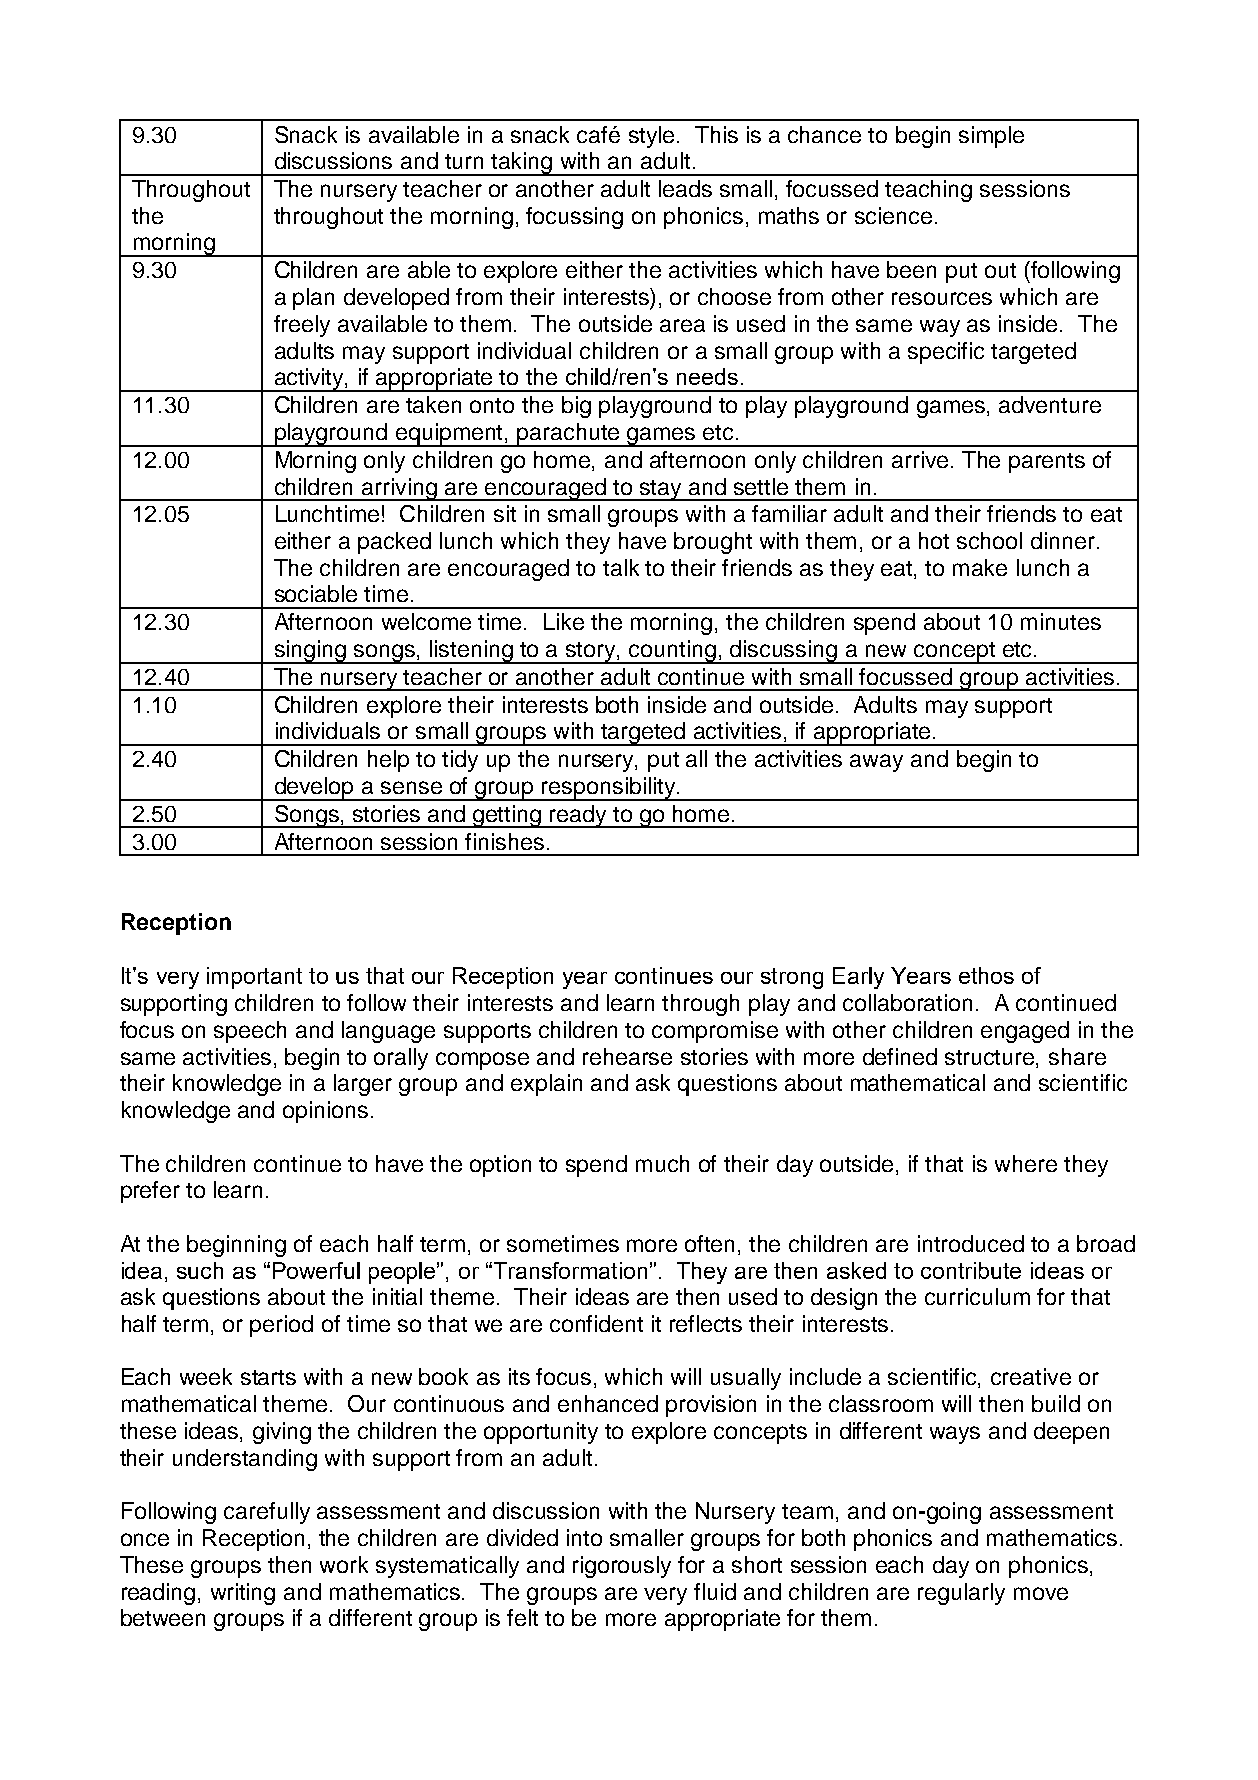 This page has height=1780, width=1258. What do you see at coordinates (254, 978) in the page?
I see `important` at bounding box center [254, 978].
